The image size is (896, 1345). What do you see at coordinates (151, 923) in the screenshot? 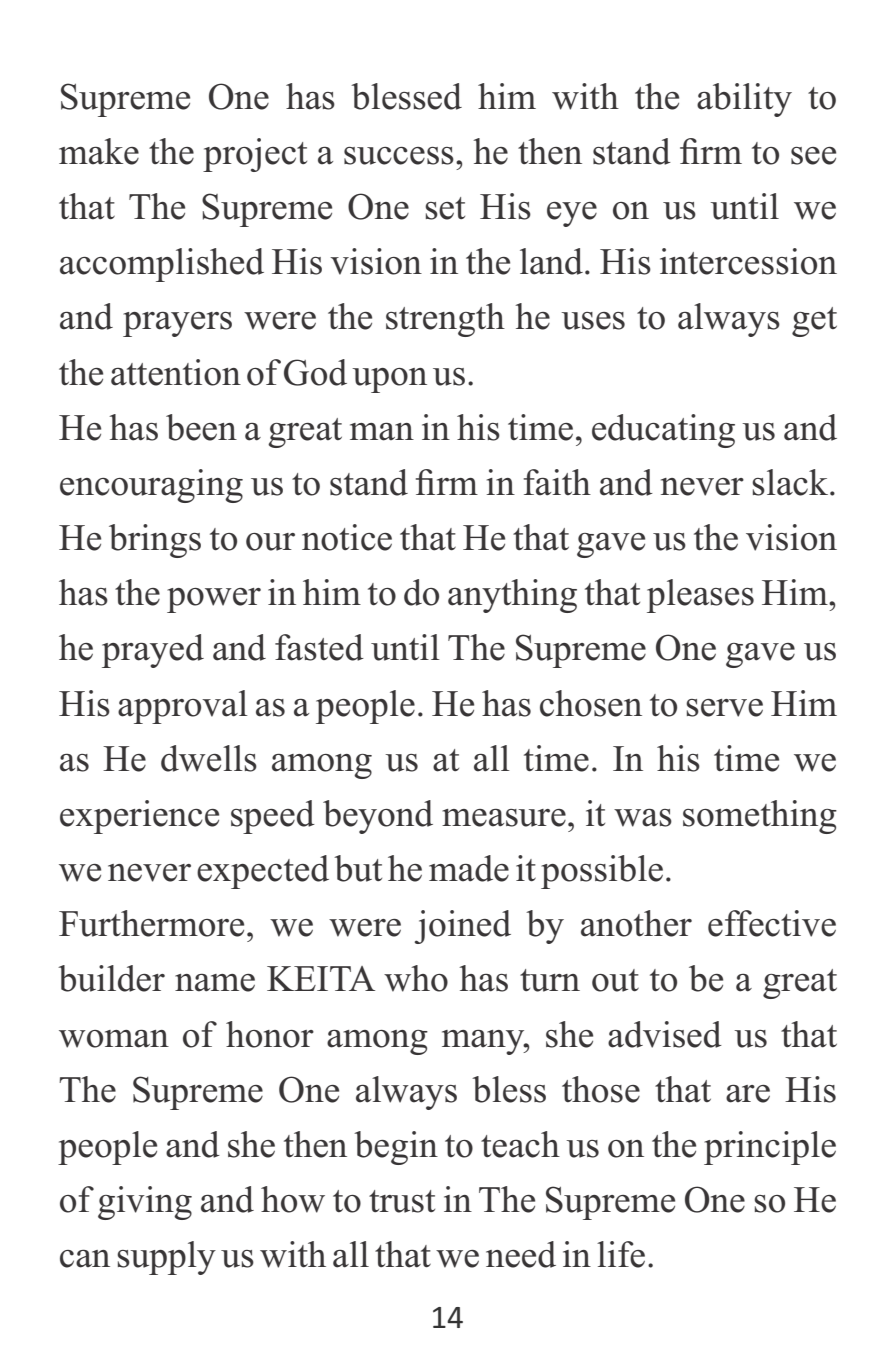
I see `Furthermore` at bounding box center [151, 923].
